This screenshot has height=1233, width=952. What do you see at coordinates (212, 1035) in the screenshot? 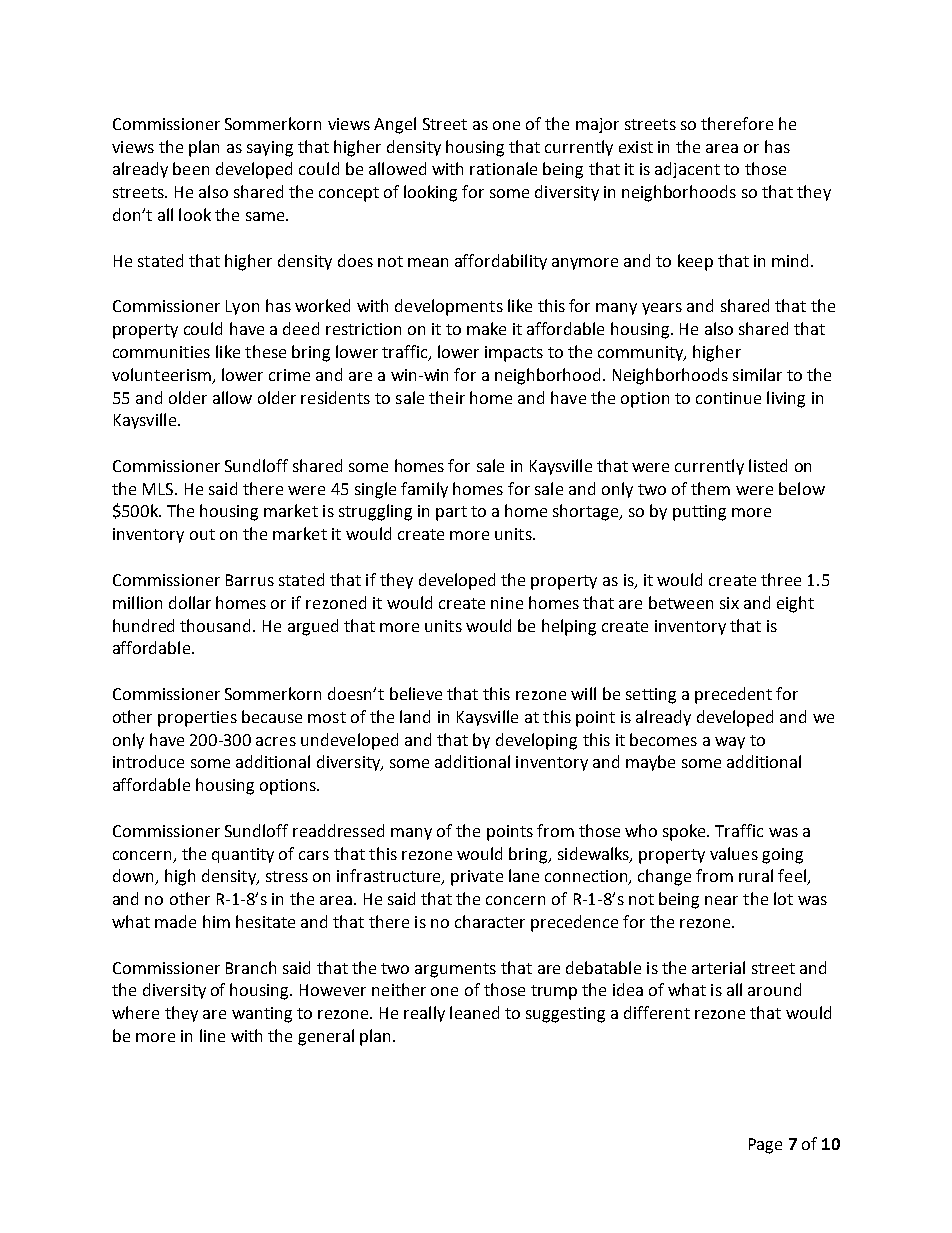
I see `line` at bounding box center [212, 1035].
